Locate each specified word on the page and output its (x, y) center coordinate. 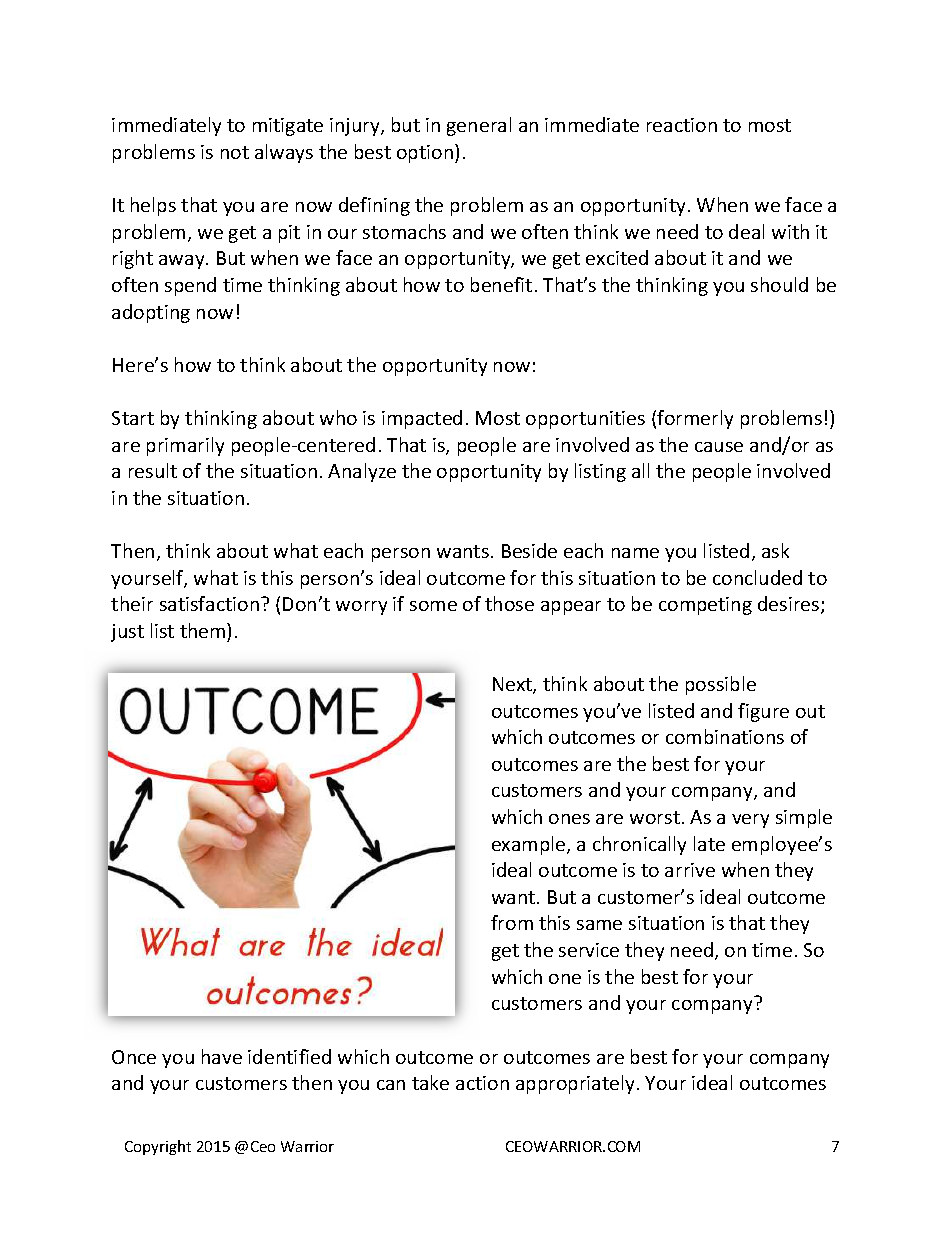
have (222, 1056)
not (235, 152)
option (425, 154)
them (204, 630)
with (790, 231)
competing (705, 606)
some (433, 606)
